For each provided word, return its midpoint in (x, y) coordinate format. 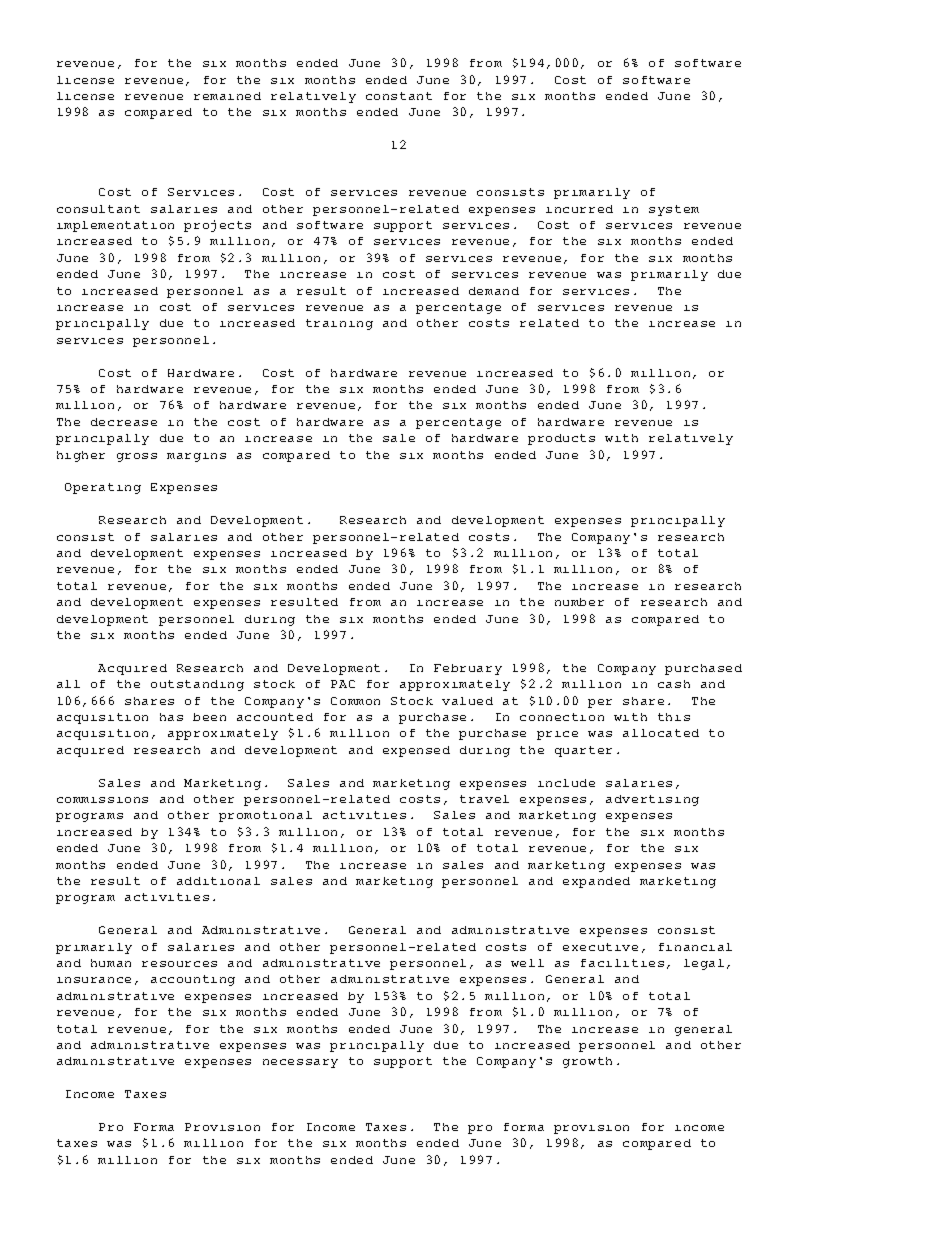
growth (587, 1062)
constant (399, 96)
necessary (300, 1063)
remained (227, 96)
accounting (193, 980)
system (674, 210)
